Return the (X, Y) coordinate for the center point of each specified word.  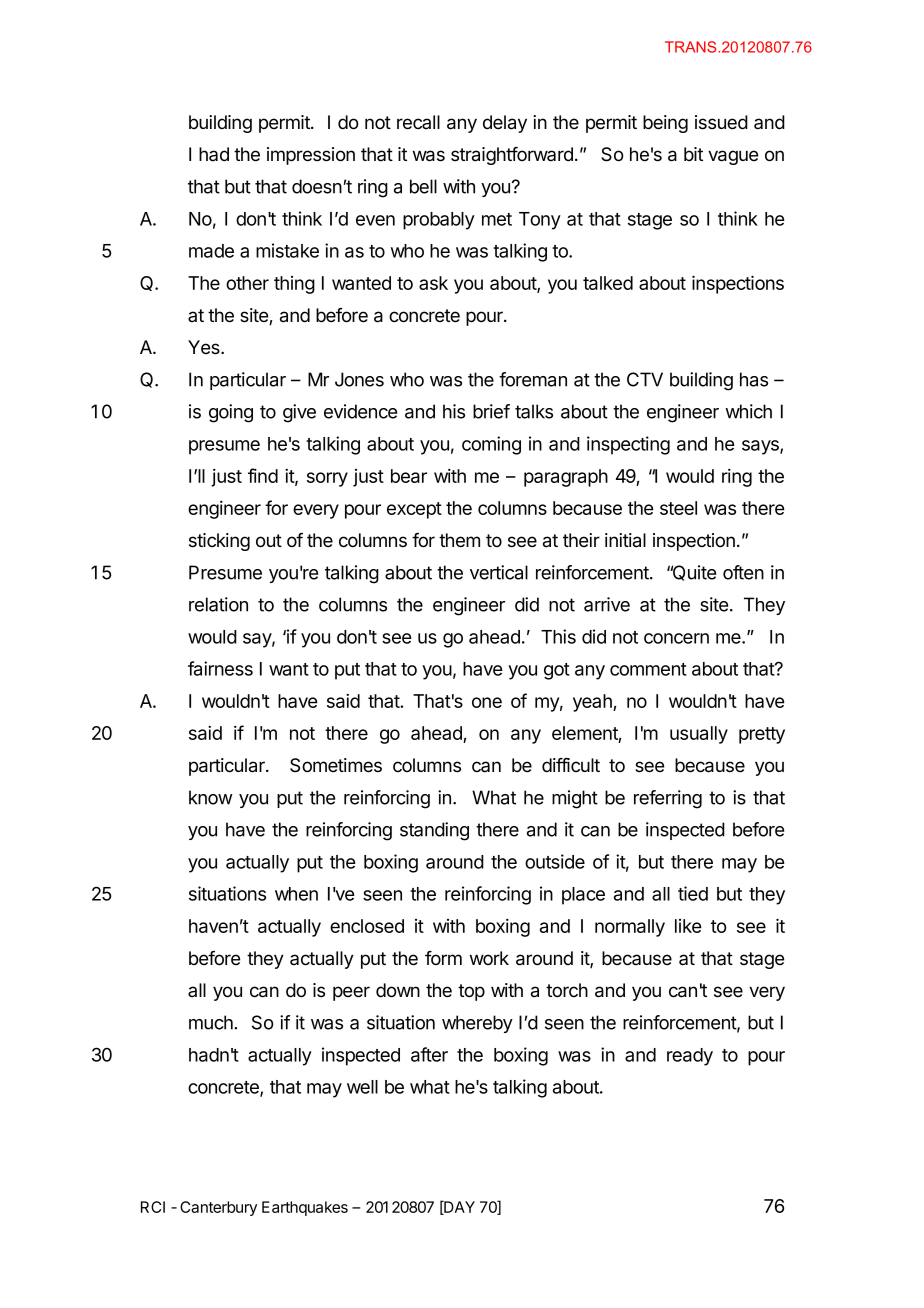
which (748, 411)
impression (311, 156)
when (296, 894)
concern (676, 638)
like (688, 926)
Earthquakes (305, 1208)
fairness (220, 668)
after (429, 1054)
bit (693, 154)
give (299, 413)
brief (491, 411)
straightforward (512, 156)
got (557, 671)
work (489, 958)
